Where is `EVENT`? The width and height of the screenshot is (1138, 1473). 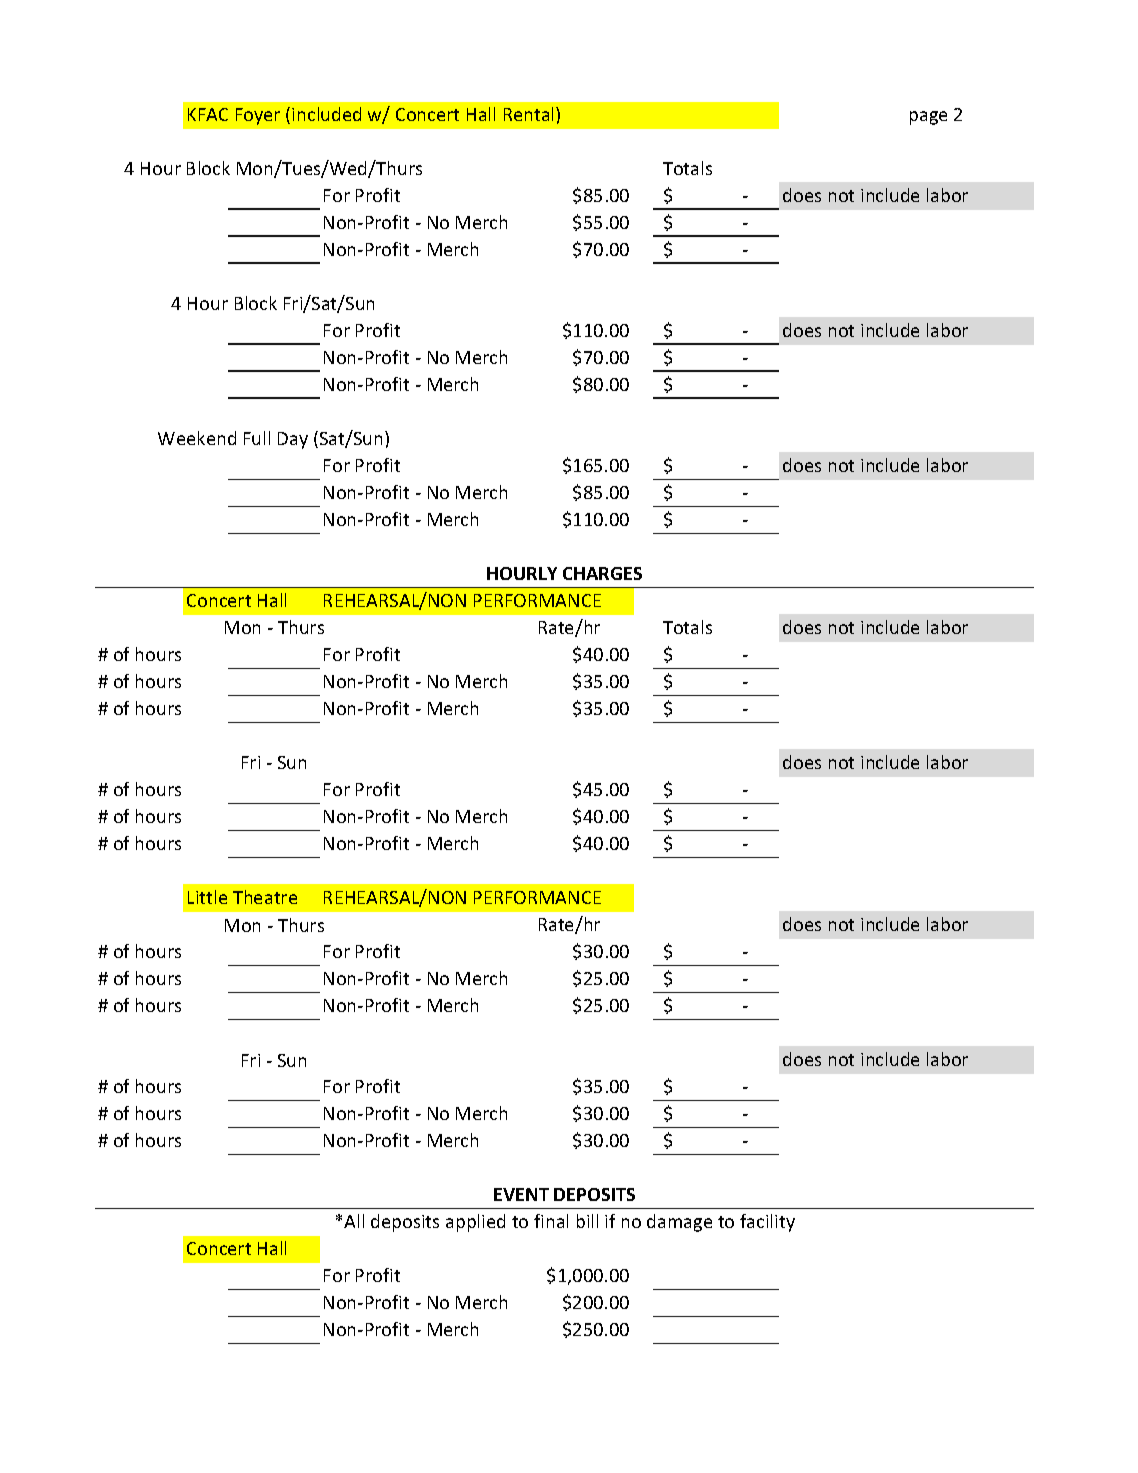 EVENT is located at coordinates (521, 1194).
